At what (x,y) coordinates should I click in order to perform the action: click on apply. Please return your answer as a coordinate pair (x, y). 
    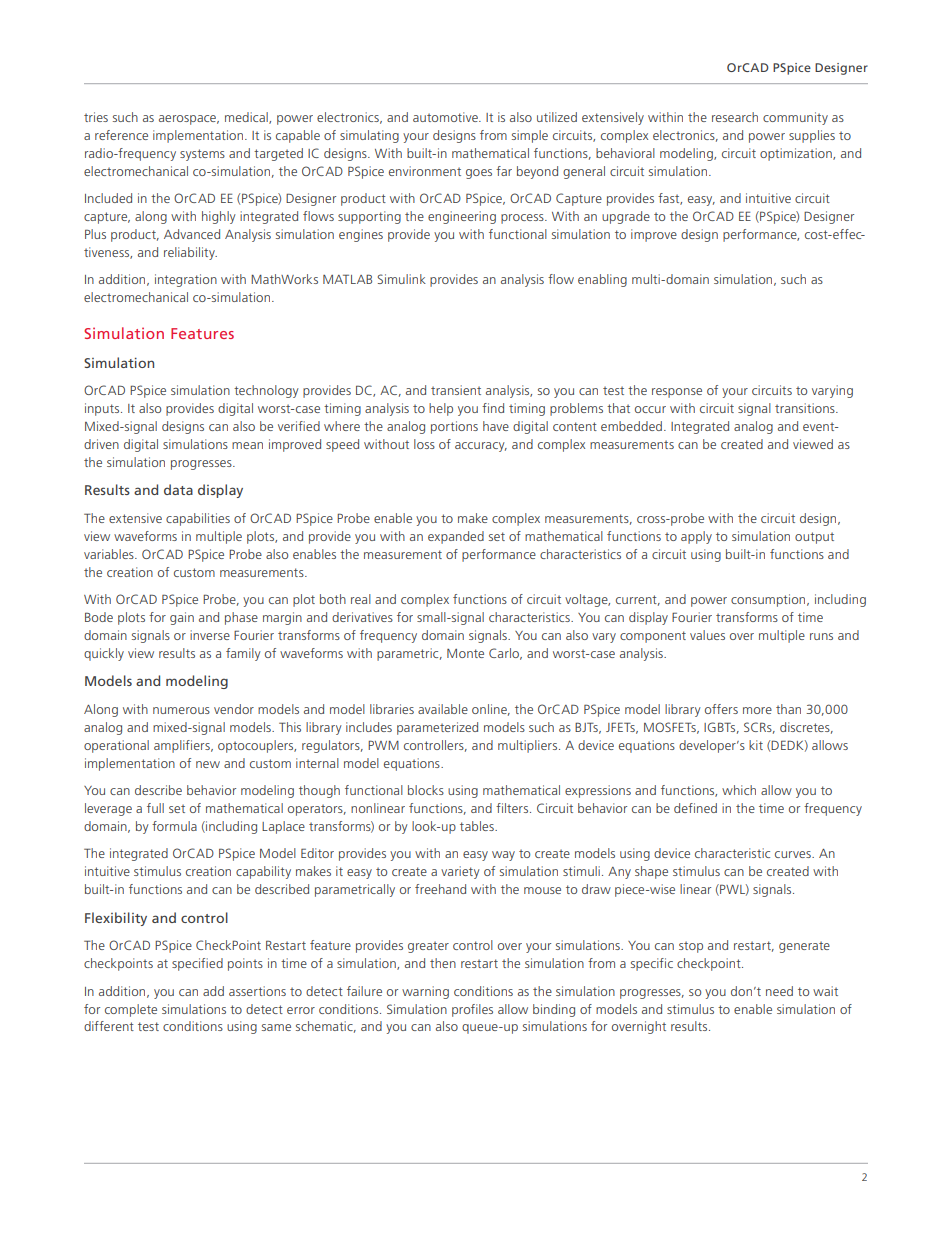
    Looking at the image, I should click on (696, 537).
